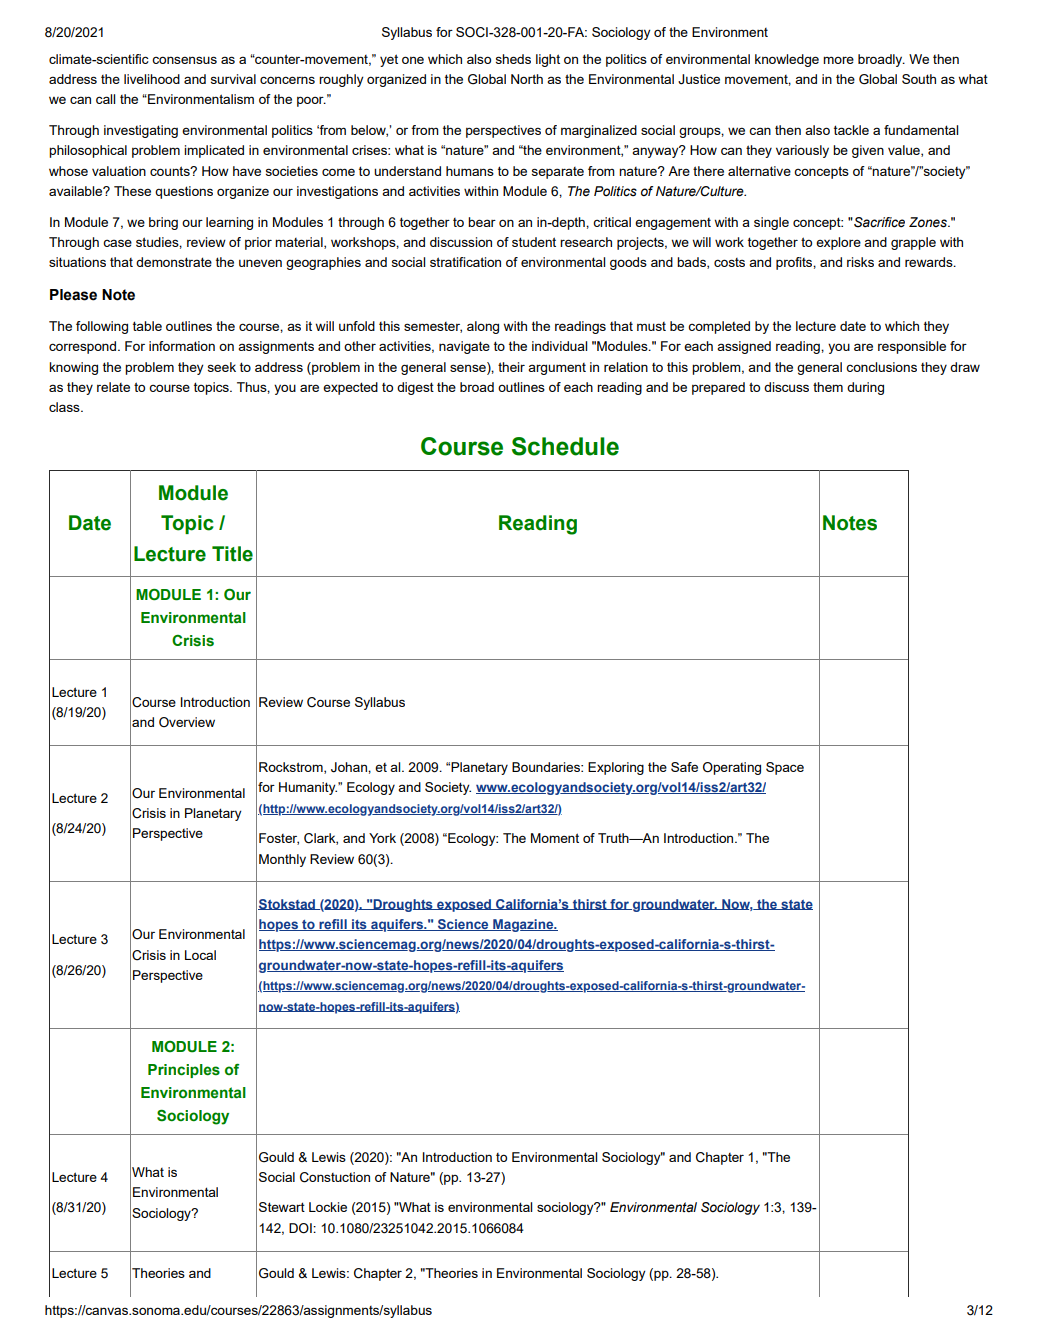 The image size is (1038, 1344). I want to click on Overview, so click(187, 722).
